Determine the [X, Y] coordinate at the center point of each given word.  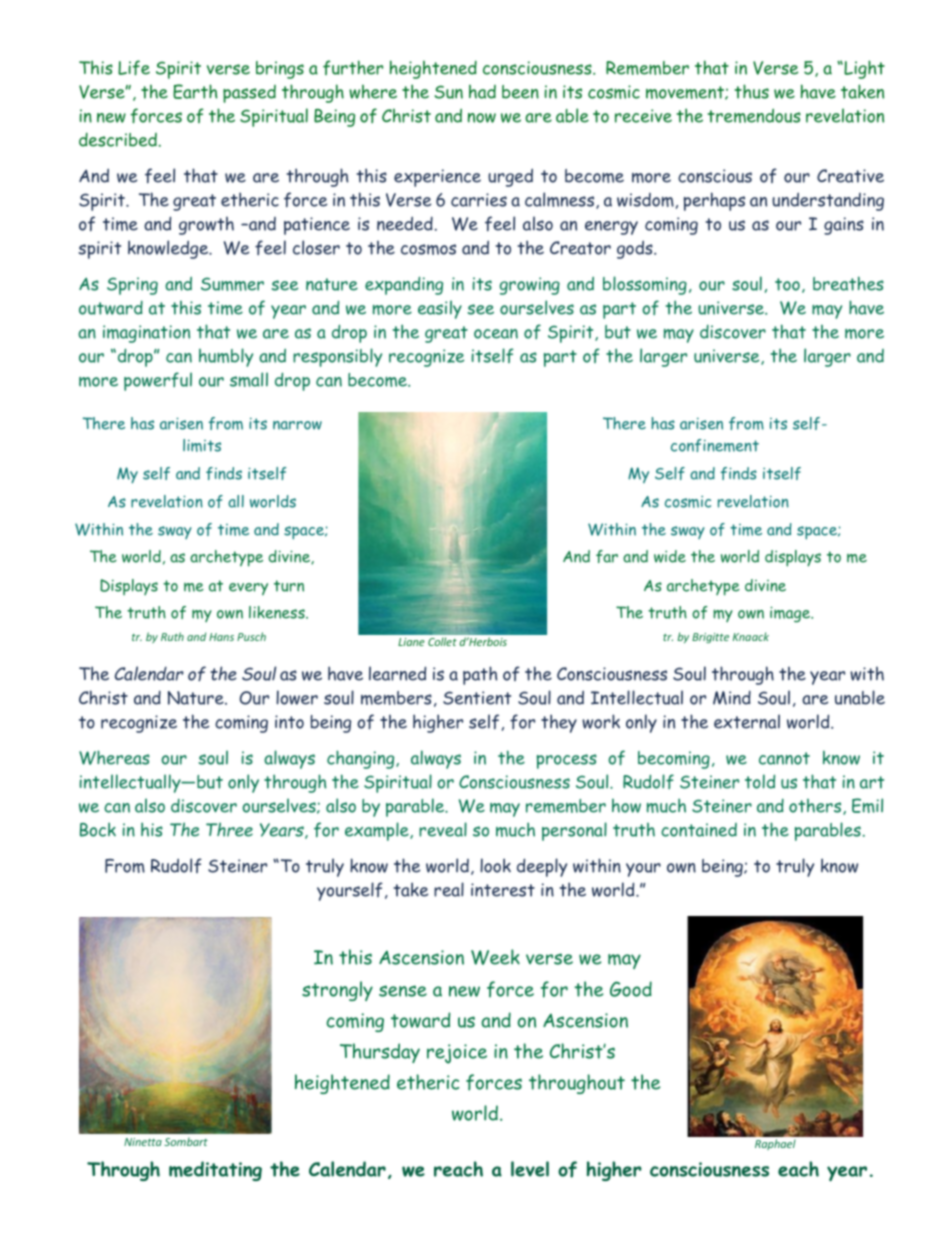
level [530, 1169]
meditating [215, 1171]
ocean [496, 334]
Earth [195, 91]
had [482, 91]
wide [670, 556]
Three [229, 829]
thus [752, 91]
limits [202, 445]
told [760, 781]
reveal [443, 829]
